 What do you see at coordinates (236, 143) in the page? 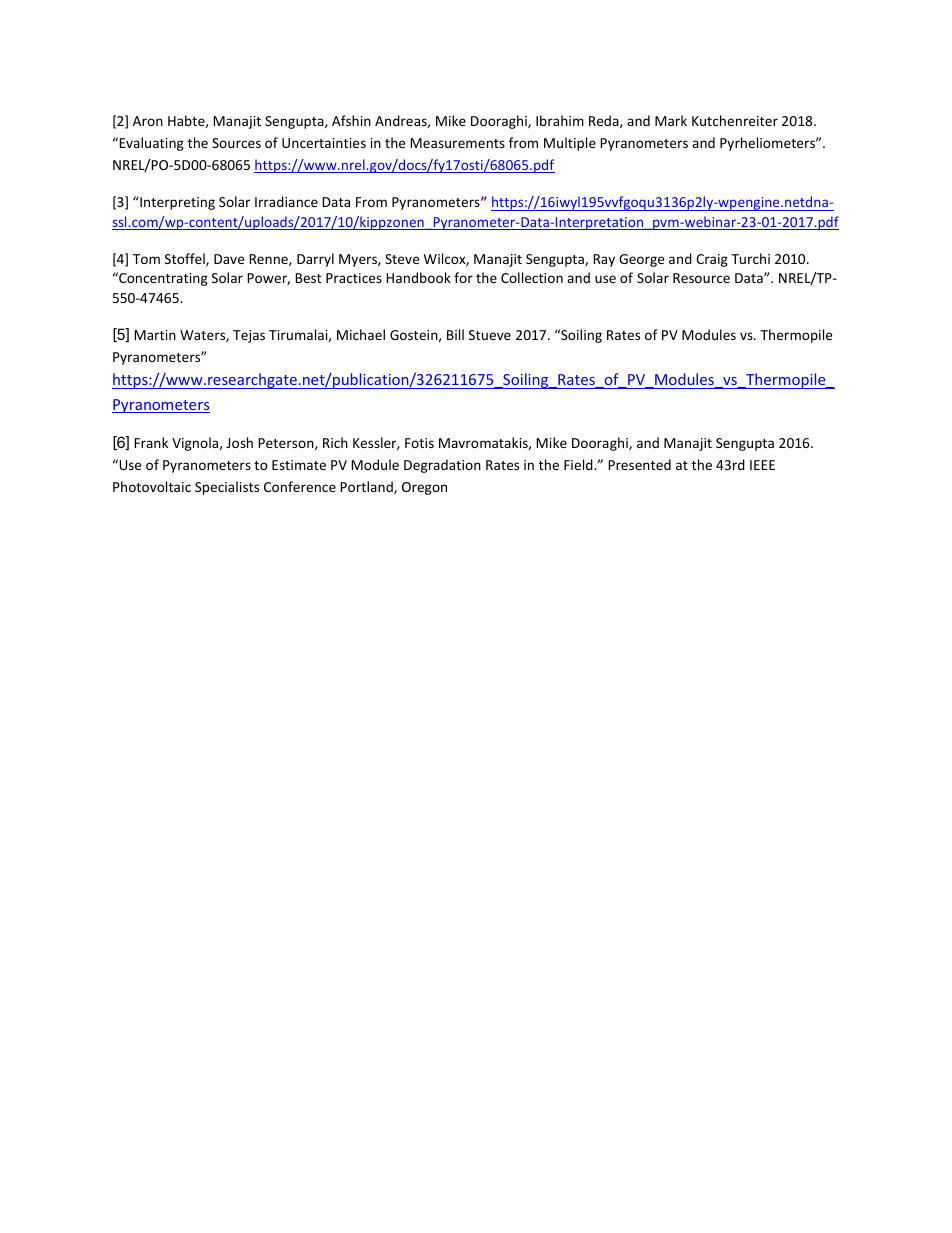
I see `Sources` at bounding box center [236, 143].
